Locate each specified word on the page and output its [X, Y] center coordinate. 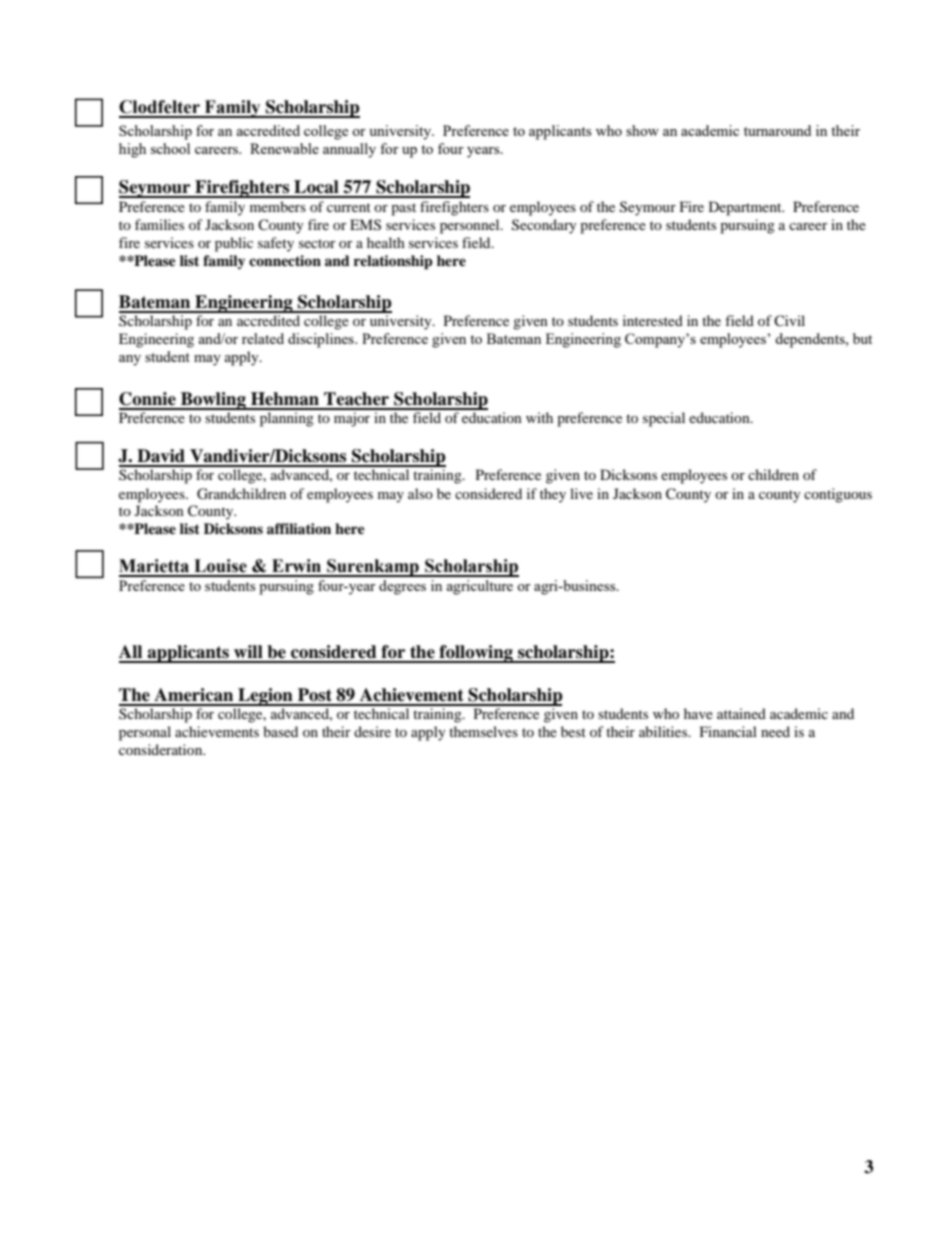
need [775, 731]
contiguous [838, 495]
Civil [789, 320]
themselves [483, 731]
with [539, 417]
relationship [393, 262]
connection [285, 260]
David [161, 456]
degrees [402, 587]
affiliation [299, 528]
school [170, 148]
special [664, 419]
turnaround [777, 130]
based [280, 731]
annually [349, 150]
